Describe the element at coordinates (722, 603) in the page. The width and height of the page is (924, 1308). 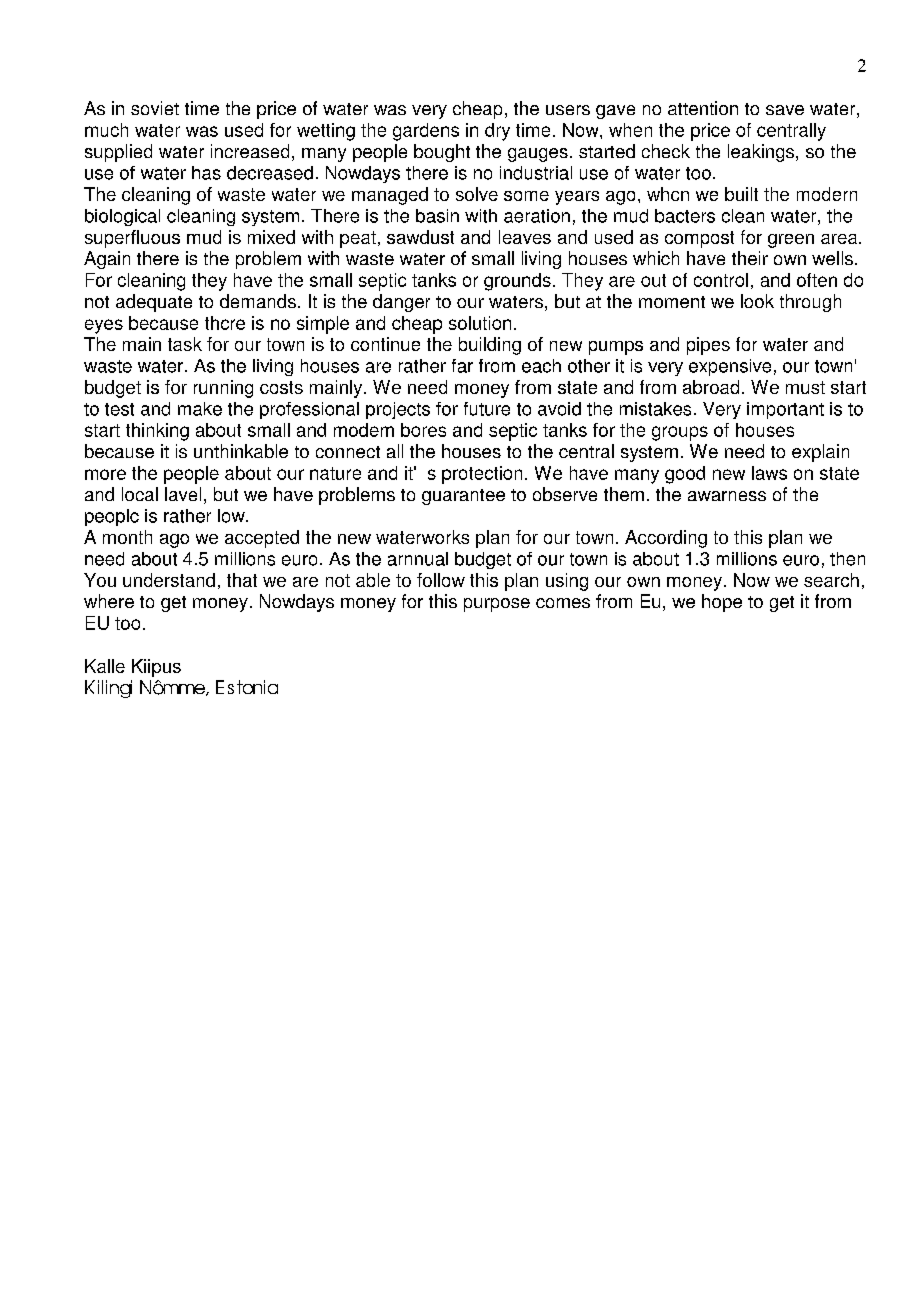
I see `hope` at that location.
